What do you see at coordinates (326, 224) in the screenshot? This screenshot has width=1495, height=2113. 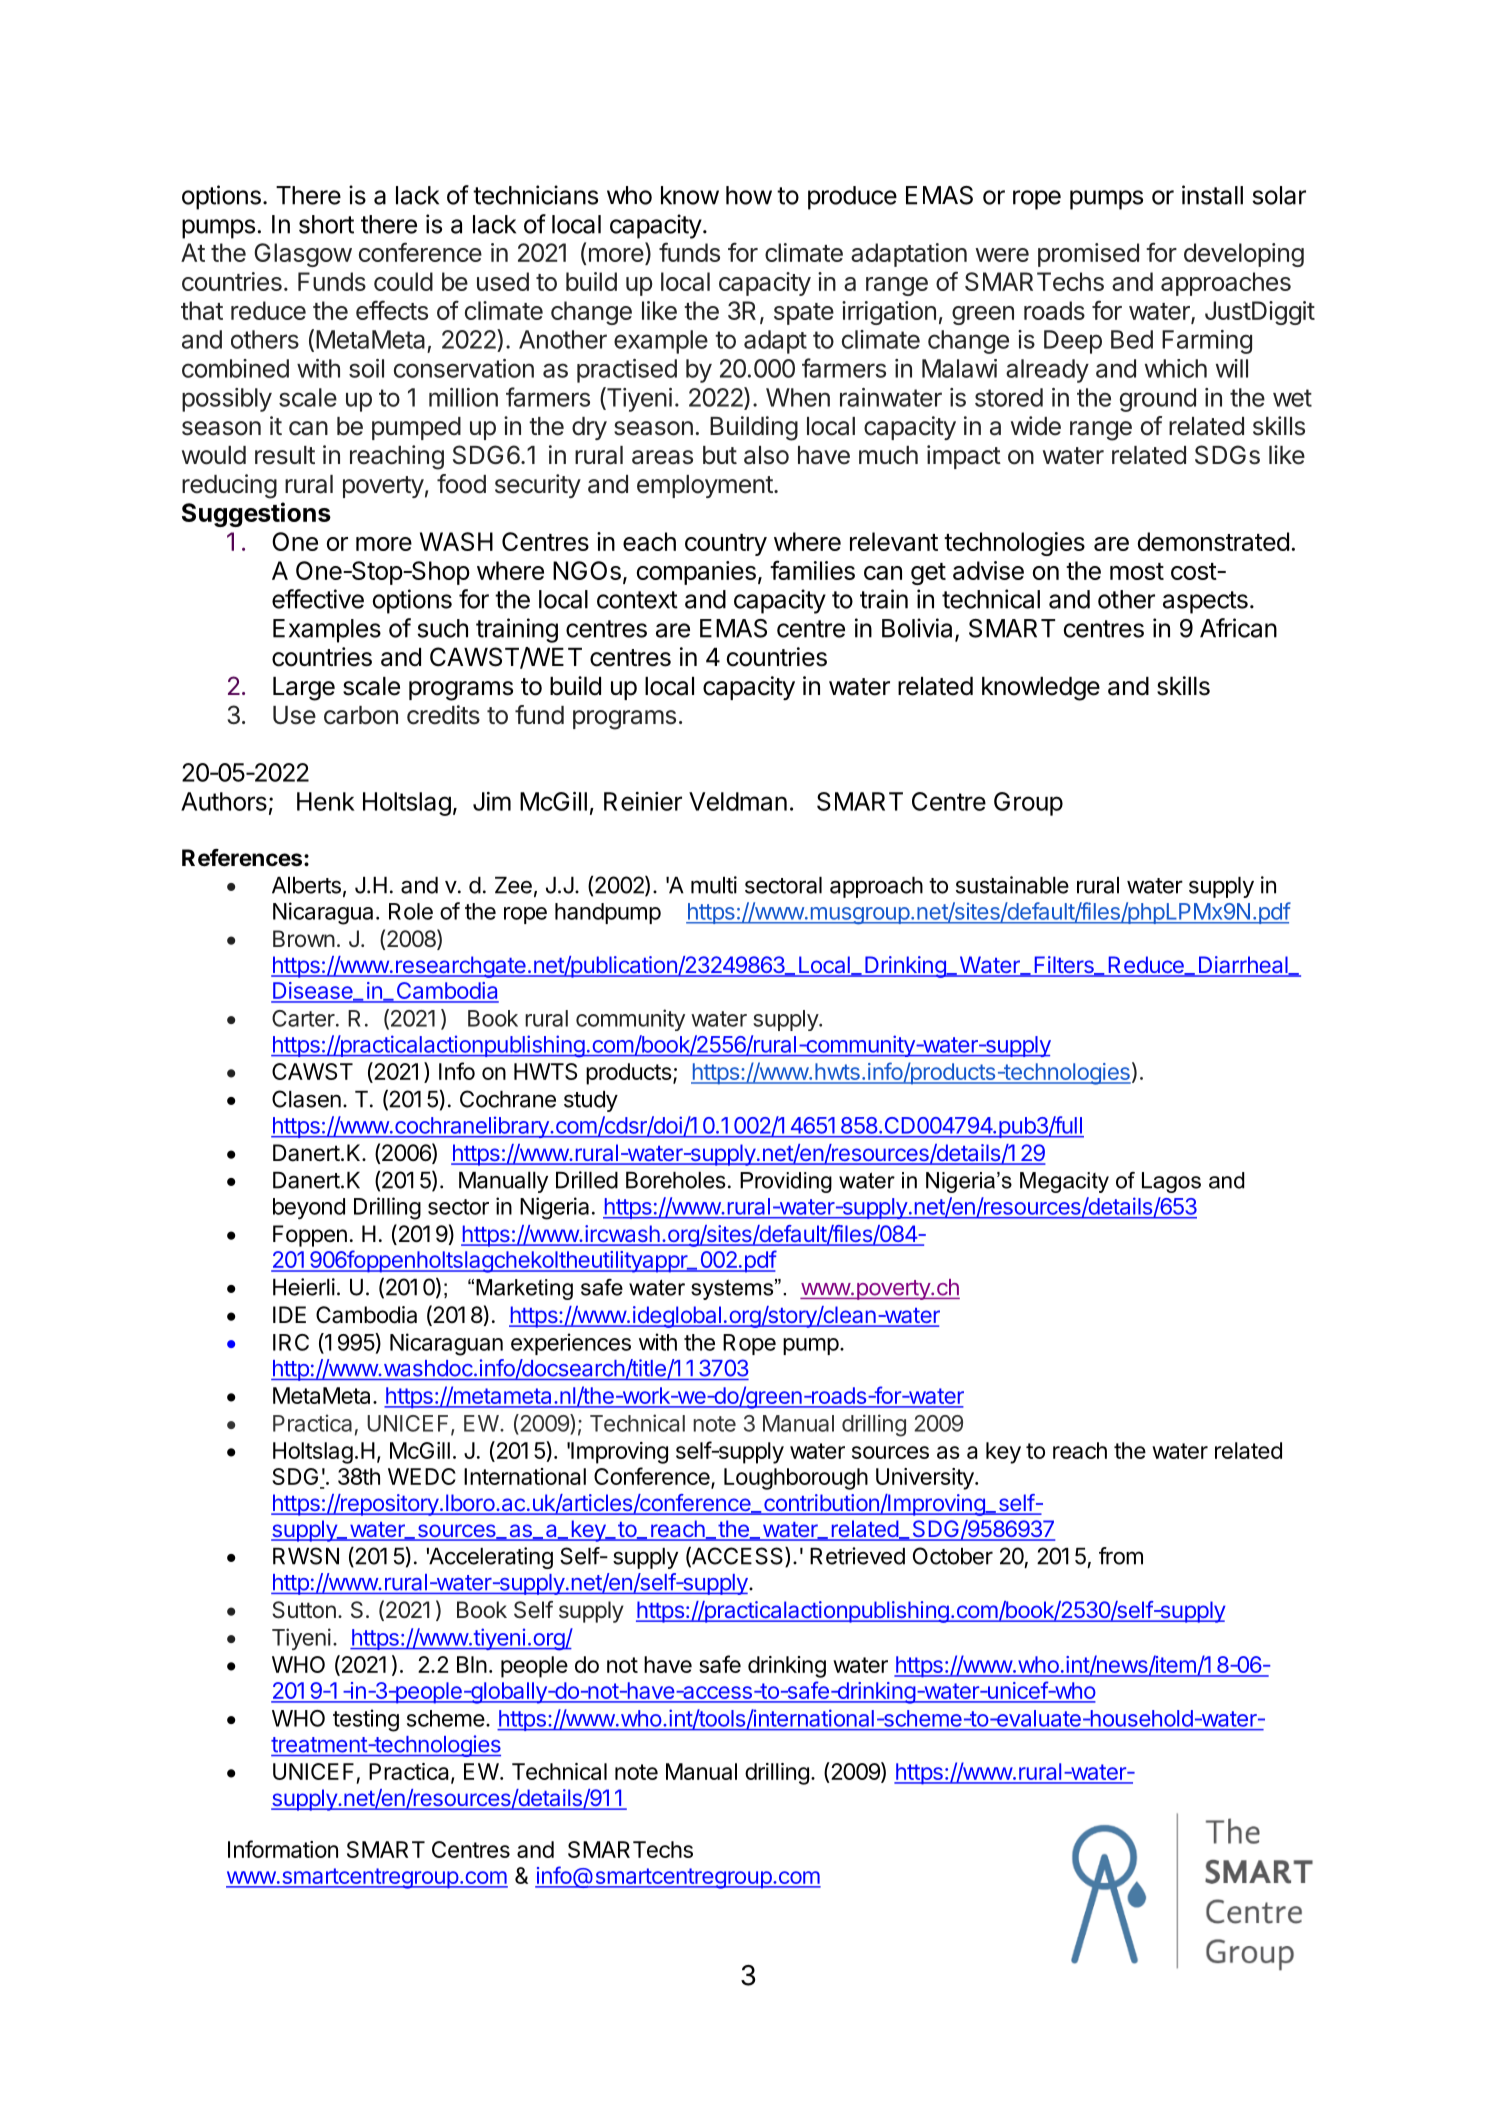 I see `short` at bounding box center [326, 224].
